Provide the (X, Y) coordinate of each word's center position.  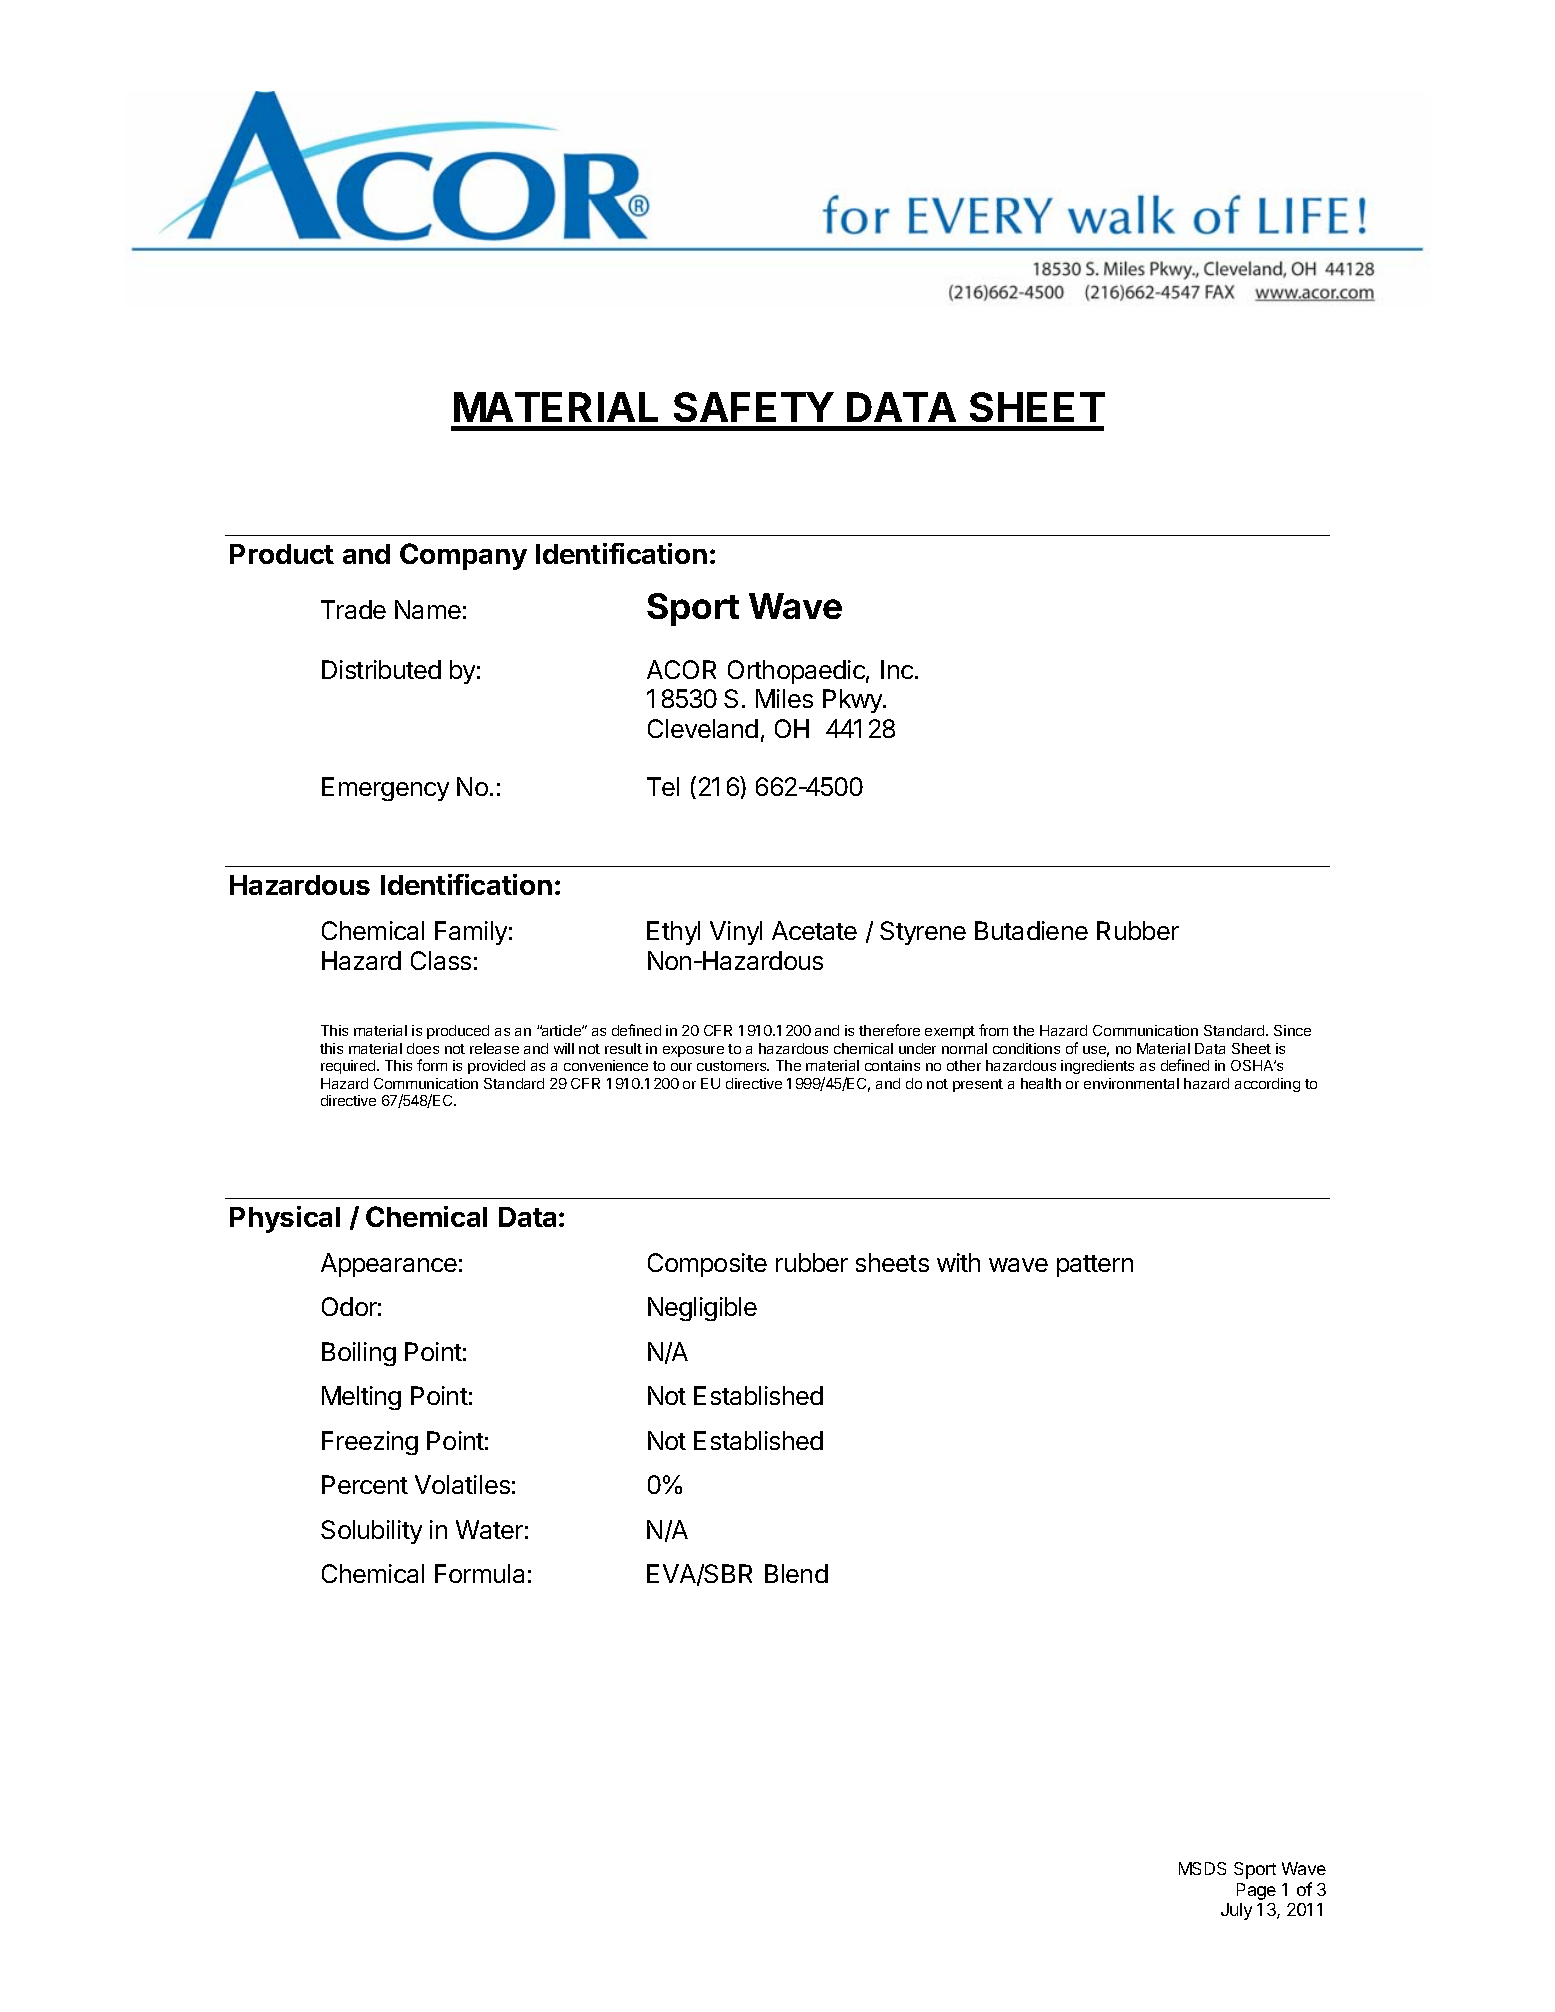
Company (463, 556)
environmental (1131, 1083)
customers (733, 1066)
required (349, 1067)
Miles (784, 698)
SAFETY (754, 407)
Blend (796, 1573)
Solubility (371, 1532)
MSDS (1202, 1868)
